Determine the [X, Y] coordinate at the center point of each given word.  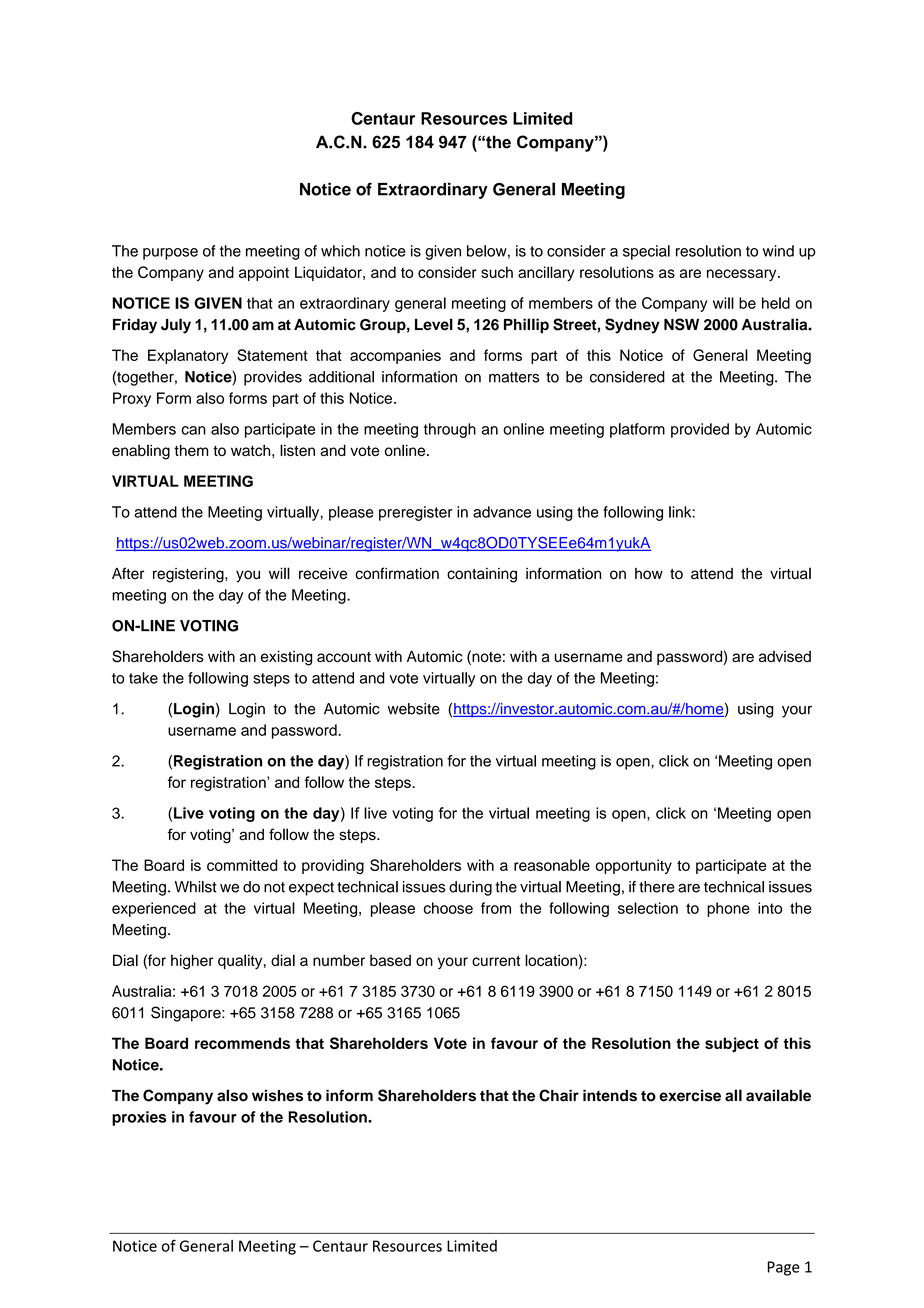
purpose [170, 254]
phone [728, 909]
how [649, 574]
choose [448, 908]
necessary [743, 275]
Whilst [196, 887]
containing [482, 575]
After [128, 573]
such [497, 272]
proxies [139, 1118]
